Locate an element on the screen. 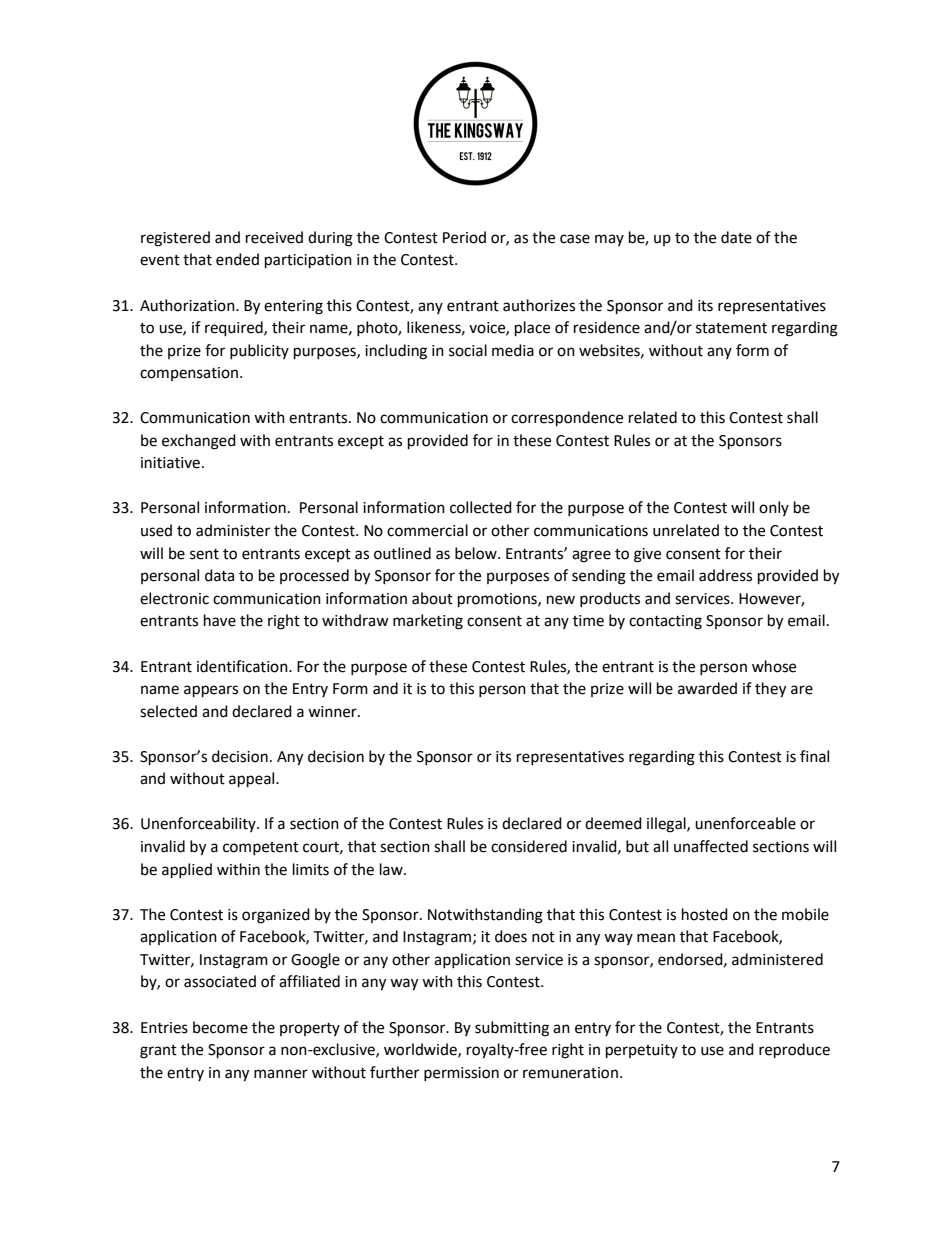 This screenshot has height=1233, width=952. submitting is located at coordinates (512, 1029).
